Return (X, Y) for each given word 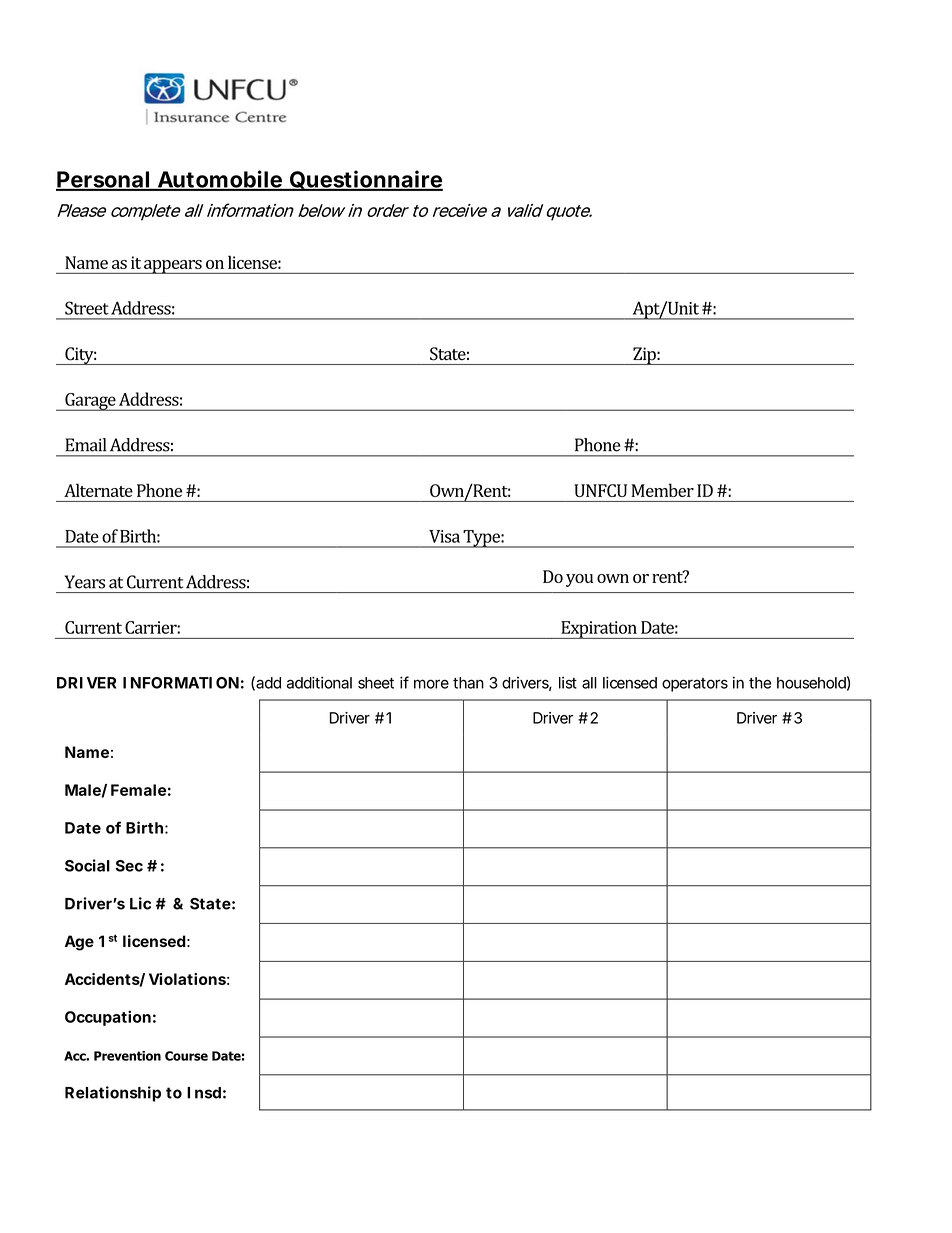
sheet (376, 683)
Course (186, 1056)
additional (319, 682)
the (760, 683)
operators (695, 685)
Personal (103, 180)
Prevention (127, 1056)
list (568, 683)
